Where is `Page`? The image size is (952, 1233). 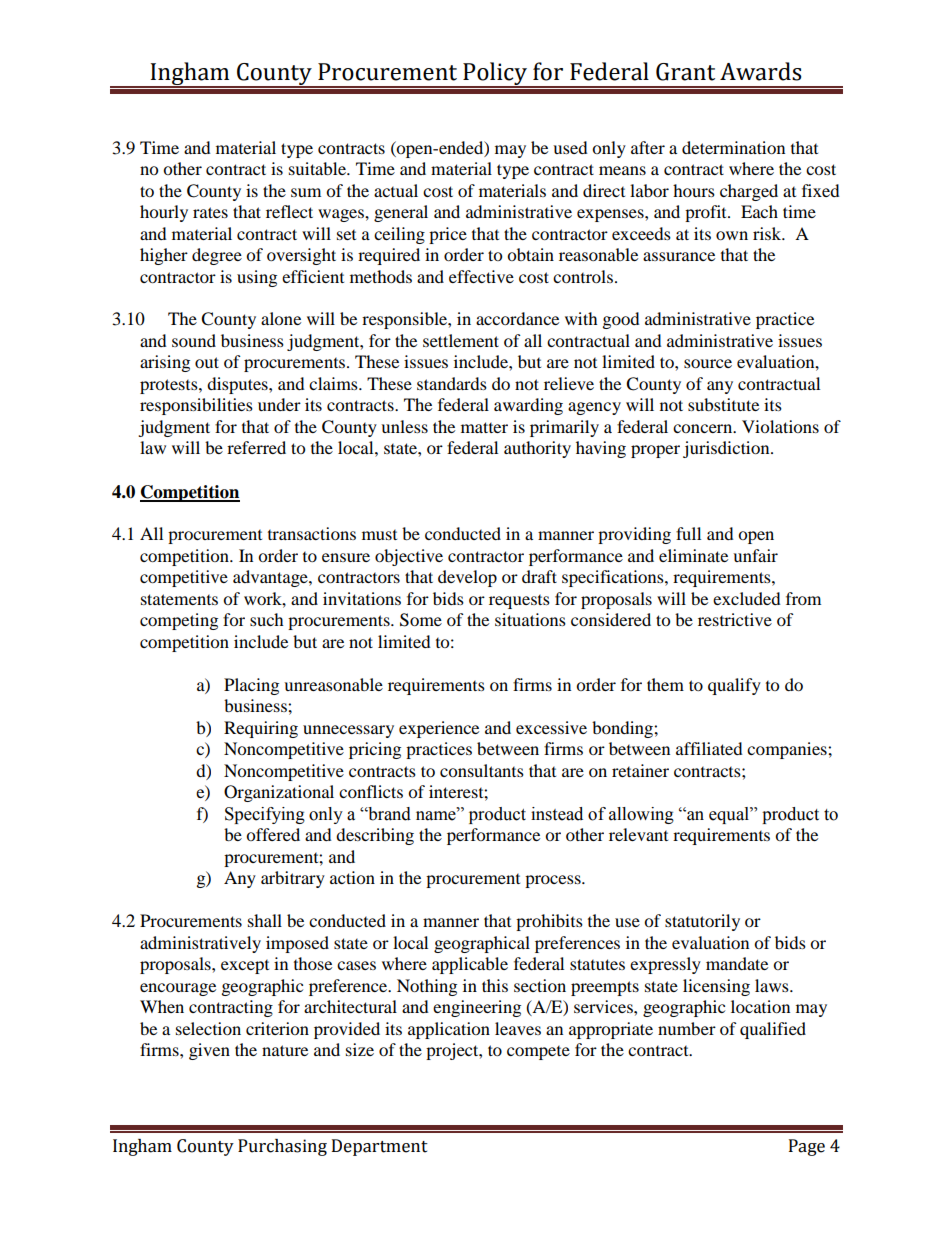 Page is located at coordinates (807, 1147).
